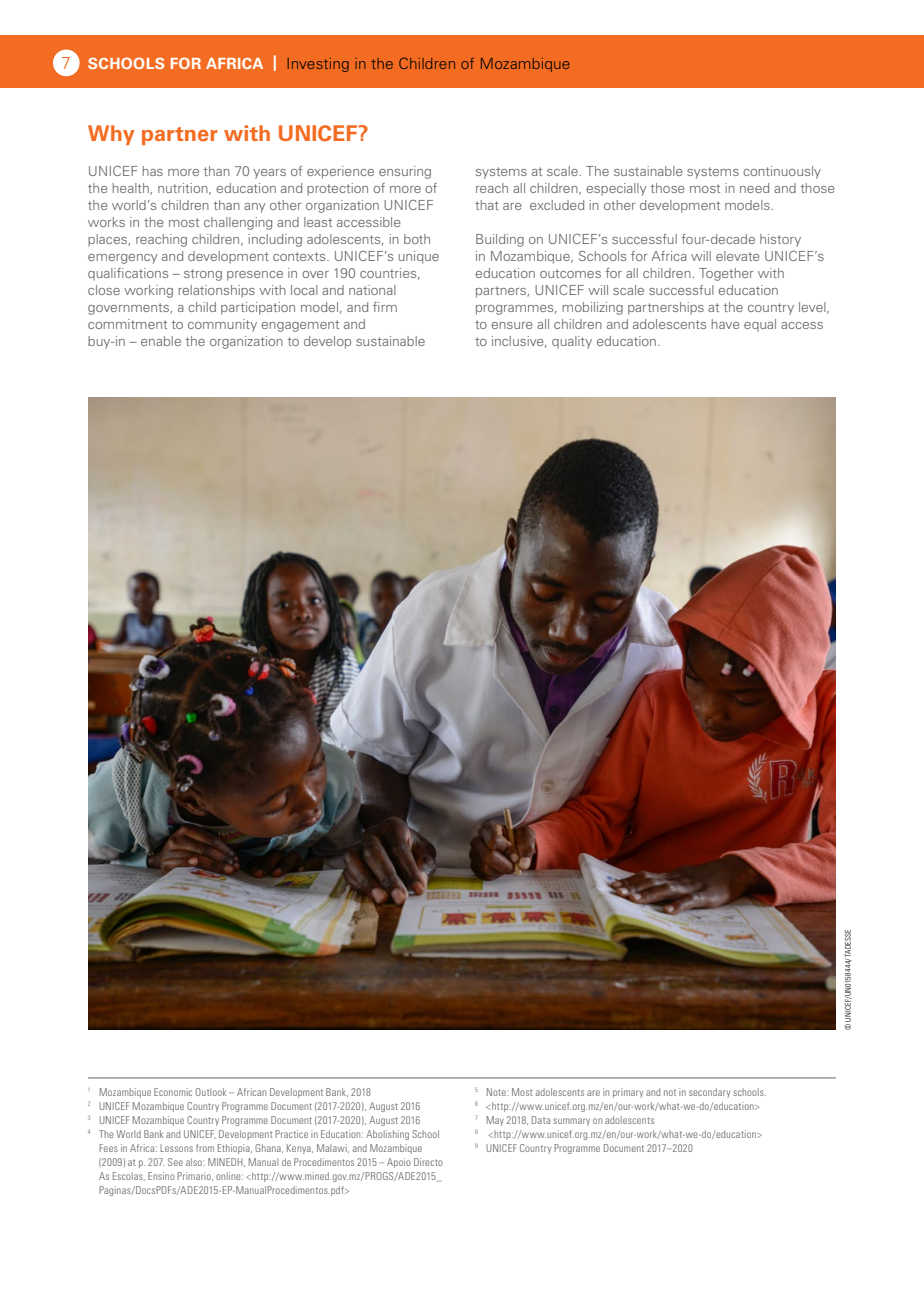 This image has width=924, height=1308. I want to click on ensuring, so click(405, 172).
